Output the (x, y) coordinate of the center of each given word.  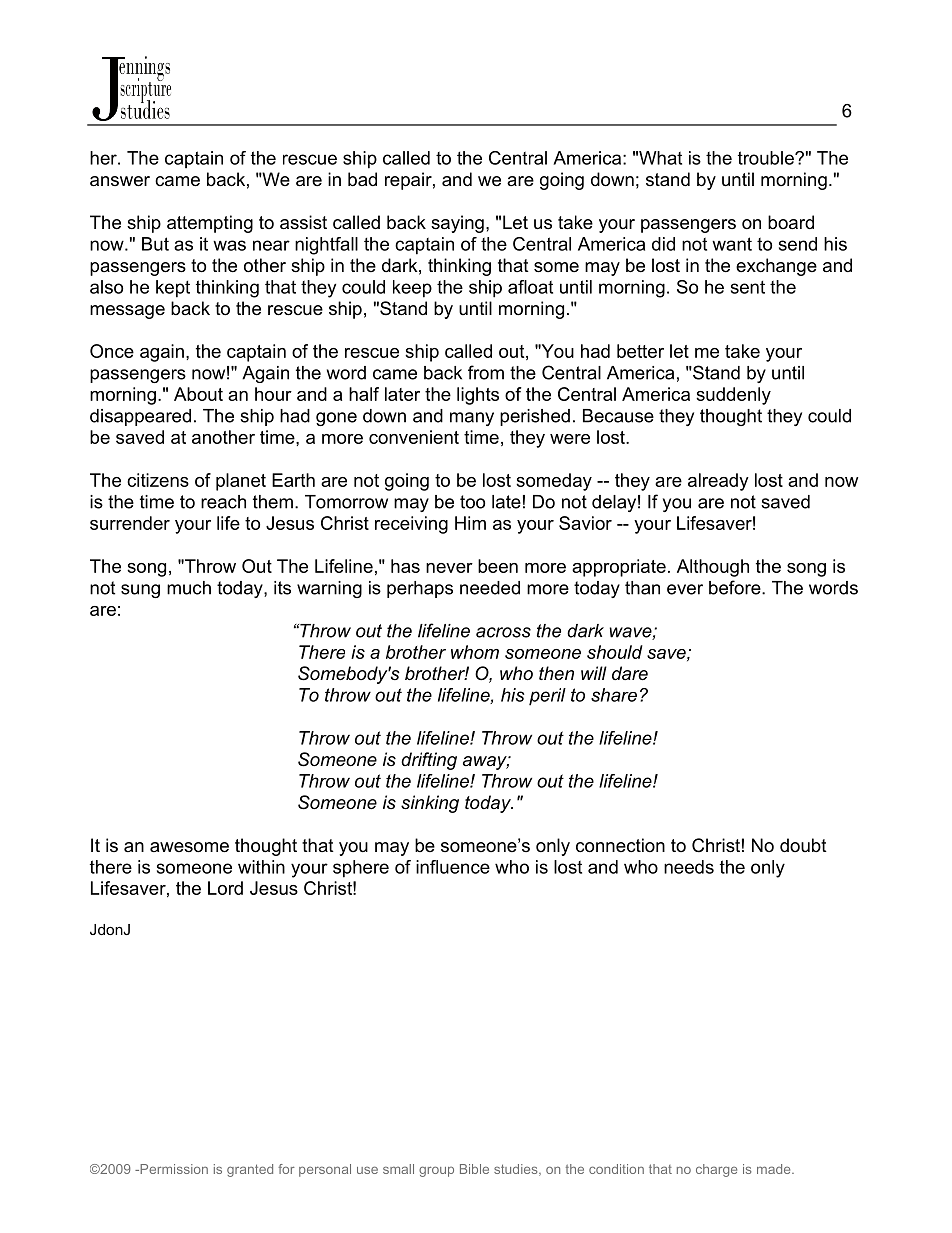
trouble (767, 158)
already (718, 482)
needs (689, 867)
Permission (173, 1169)
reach (223, 502)
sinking (430, 804)
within (261, 867)
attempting (210, 224)
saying (457, 224)
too (472, 502)
